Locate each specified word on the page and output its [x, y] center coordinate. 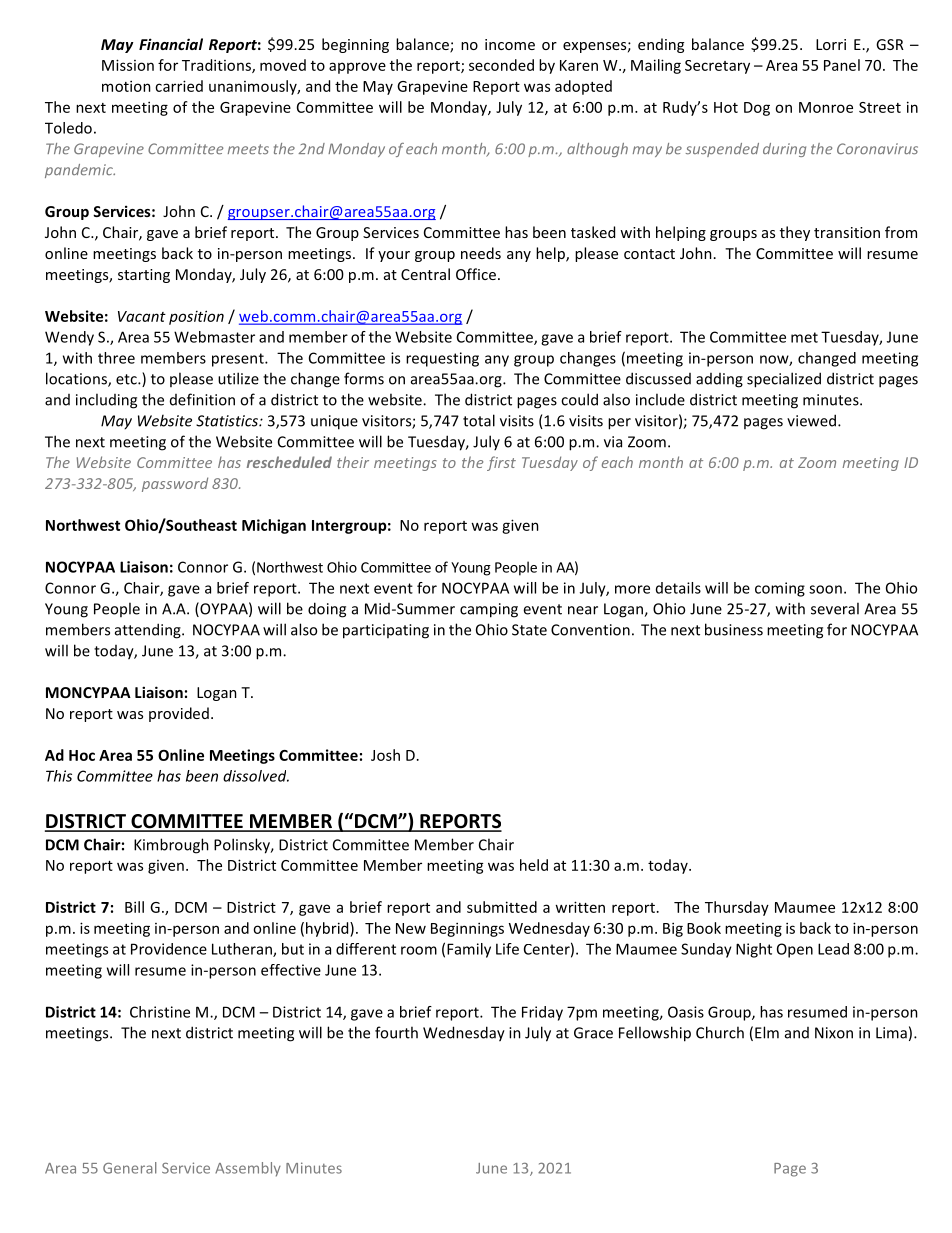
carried [179, 86]
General [130, 1168]
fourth [396, 1032]
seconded [501, 65]
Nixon [834, 1033]
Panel [842, 65]
